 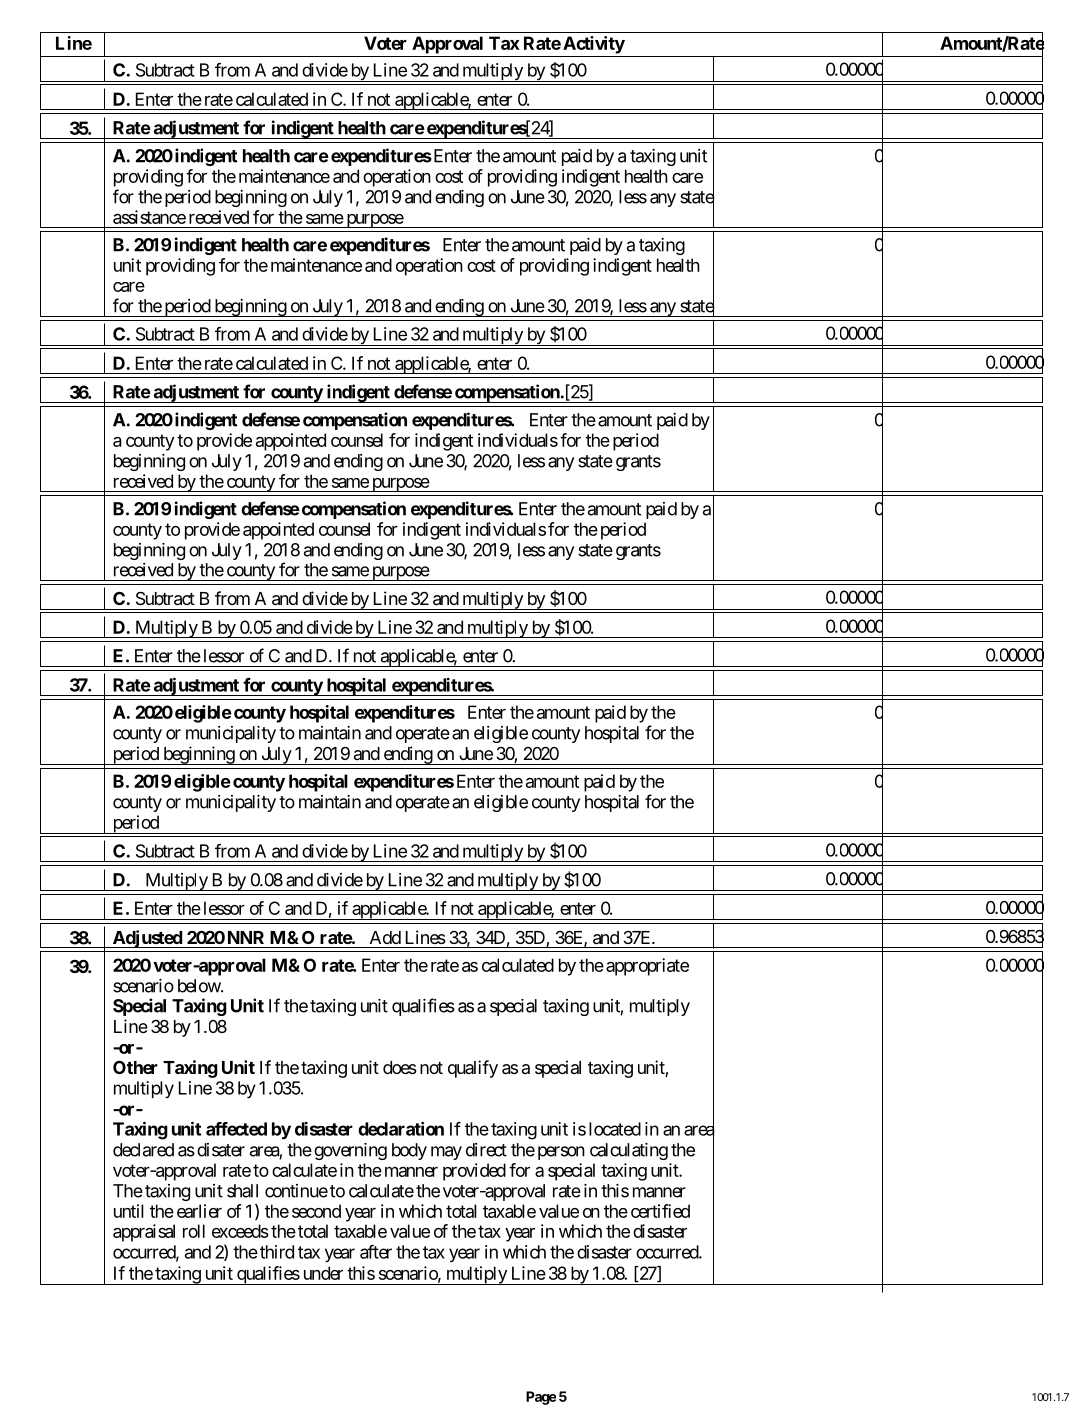 What do you see at coordinates (594, 45) in the screenshot?
I see `Activity` at bounding box center [594, 45].
